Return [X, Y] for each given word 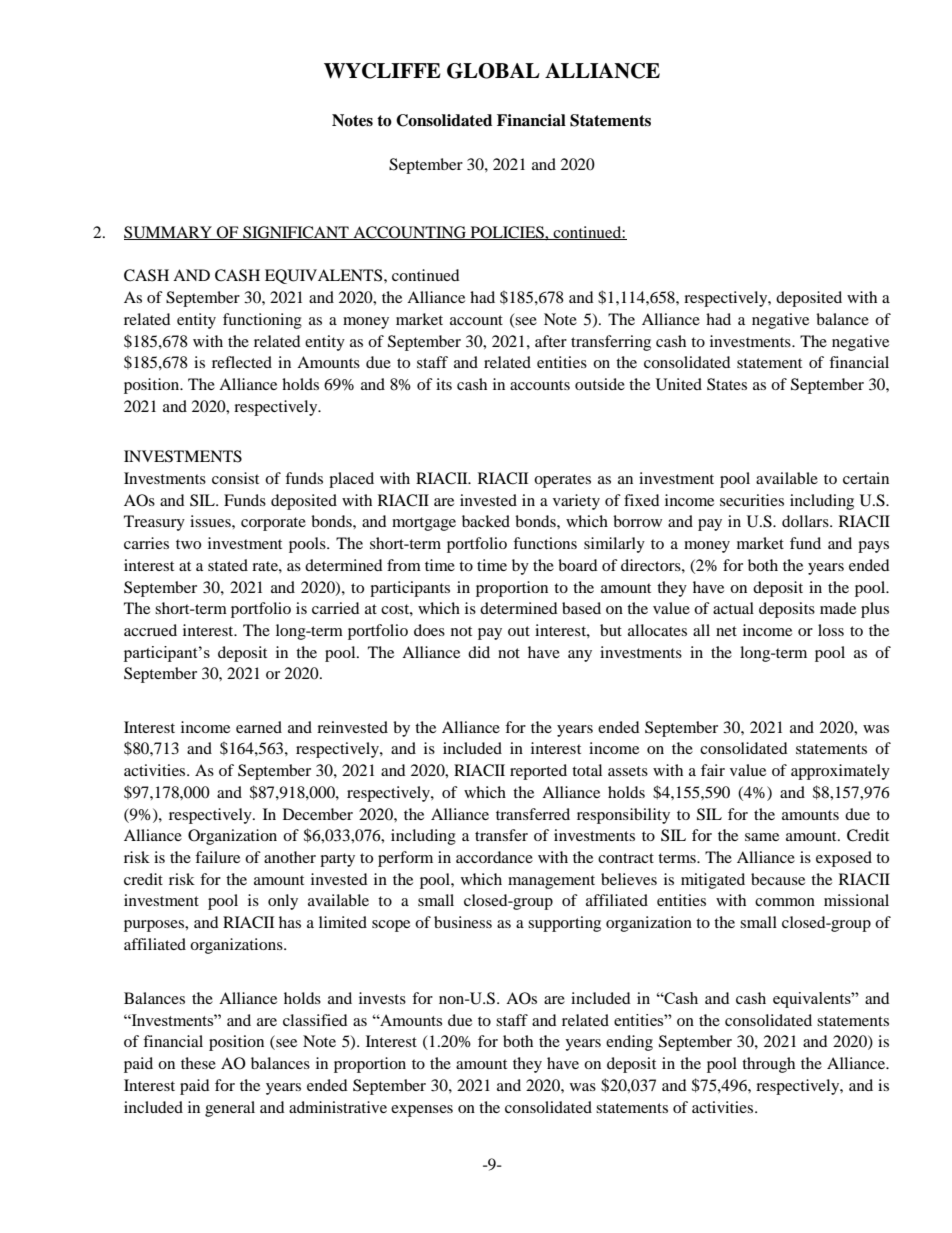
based [581, 608]
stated [228, 565]
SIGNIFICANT [296, 233]
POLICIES [507, 233]
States [727, 384]
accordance [494, 857]
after [551, 341]
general [230, 1109]
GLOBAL [493, 71]
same [762, 837]
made [838, 608]
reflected [242, 362]
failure [217, 857]
